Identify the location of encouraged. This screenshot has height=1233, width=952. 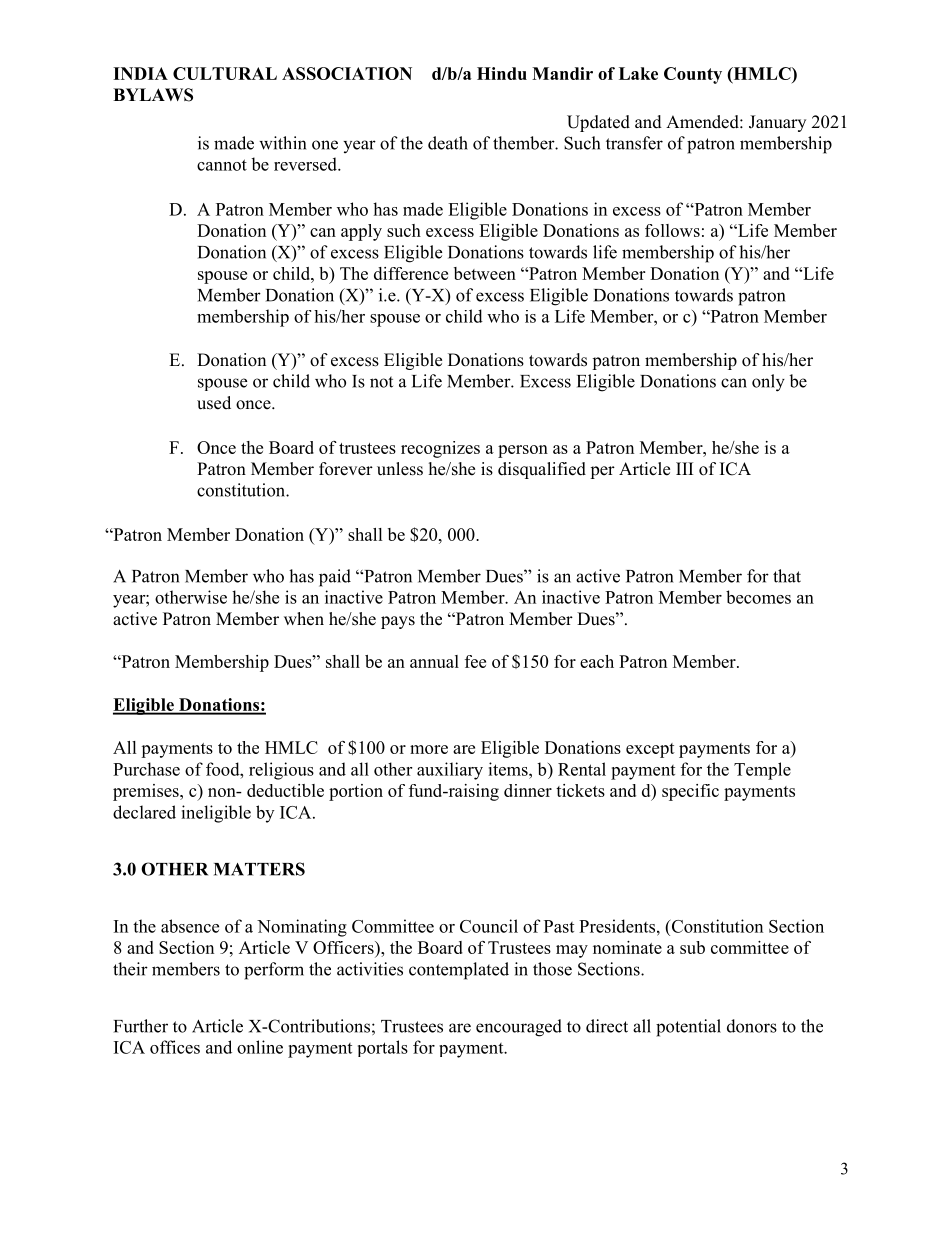
(519, 1028).
